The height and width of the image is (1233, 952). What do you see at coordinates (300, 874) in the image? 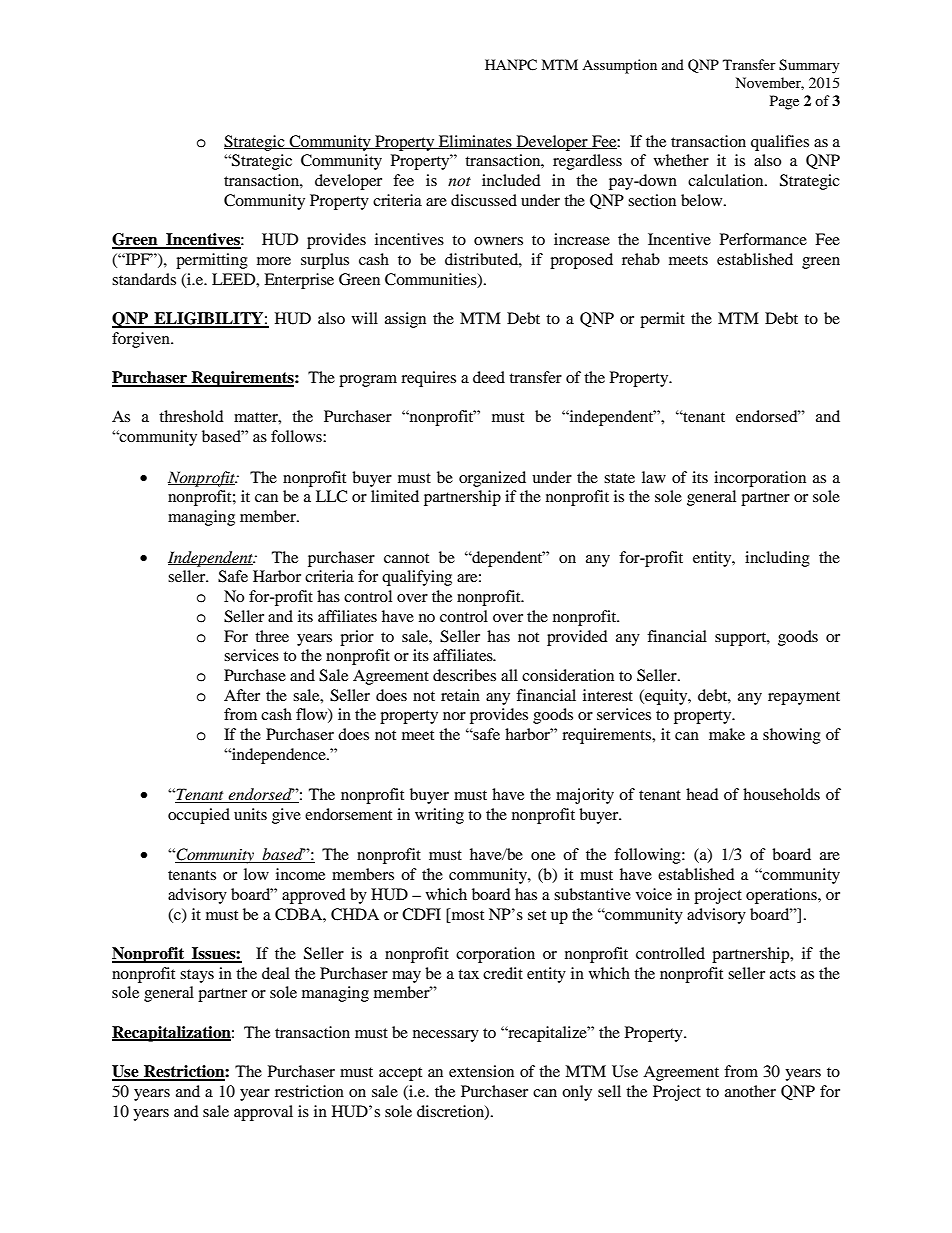
I see `income` at bounding box center [300, 874].
